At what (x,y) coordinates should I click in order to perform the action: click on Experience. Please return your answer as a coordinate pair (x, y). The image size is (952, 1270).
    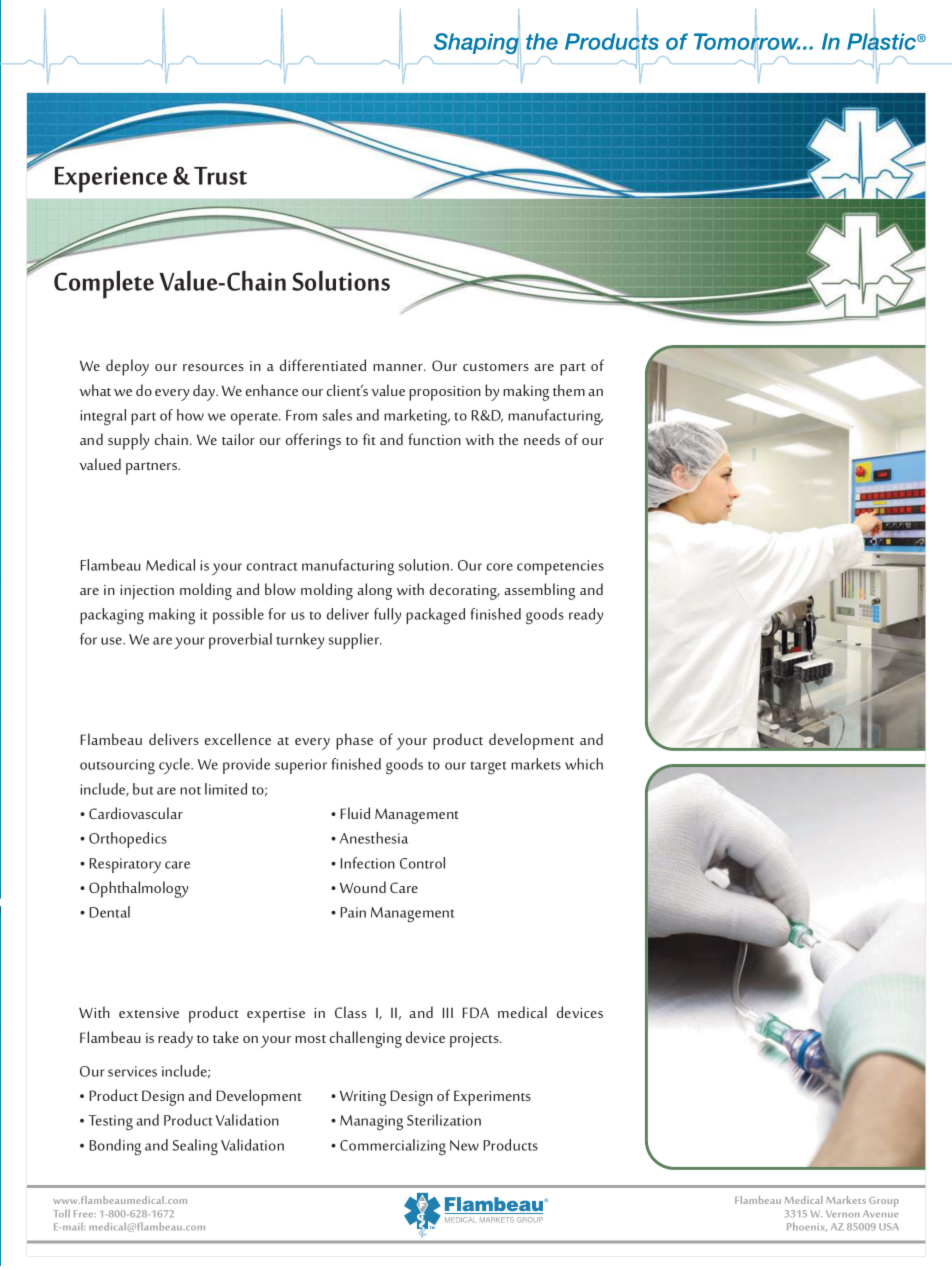
    Looking at the image, I should click on (111, 179).
